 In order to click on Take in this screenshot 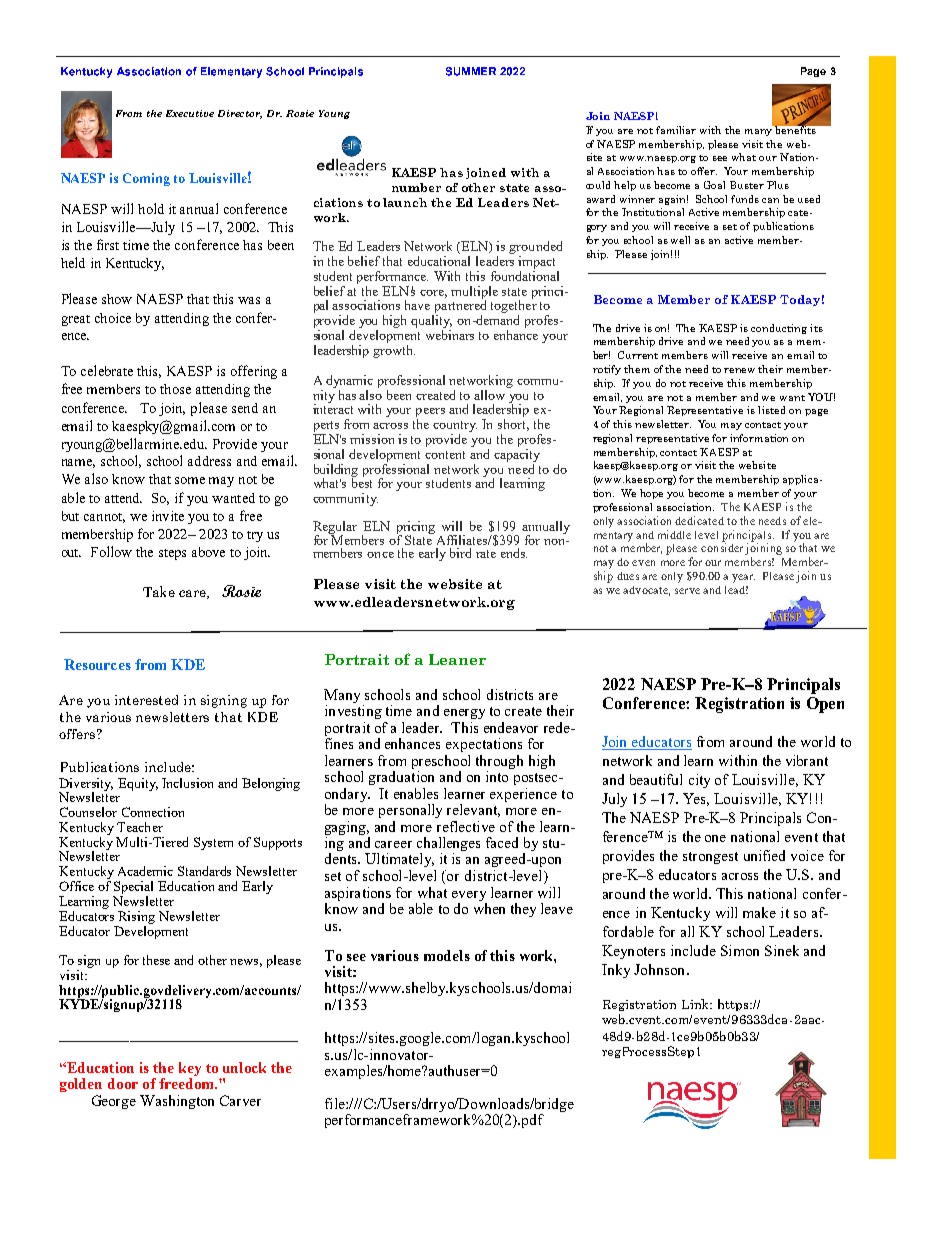, I will do `click(159, 591)`.
